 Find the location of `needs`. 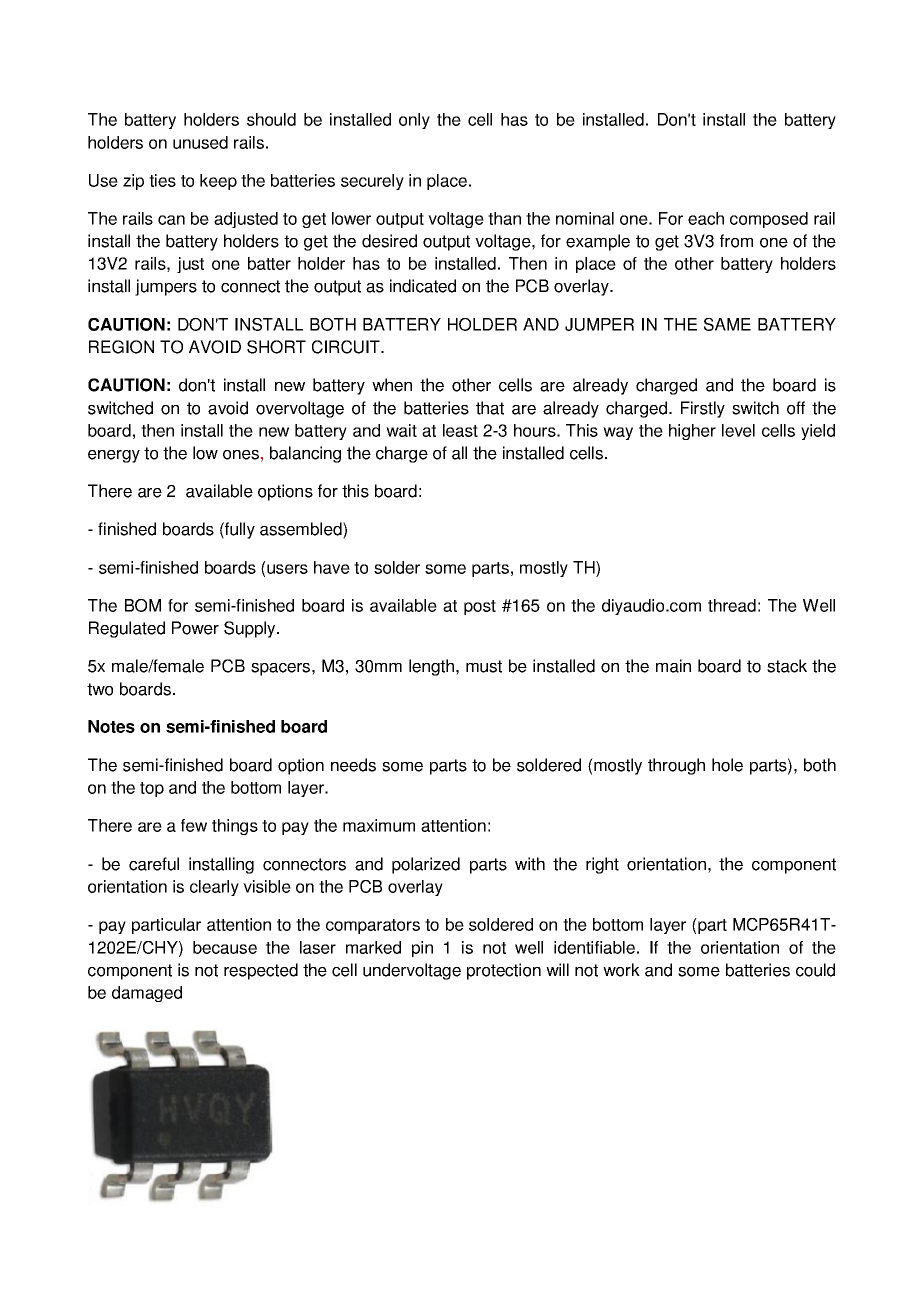

needs is located at coordinates (353, 765).
